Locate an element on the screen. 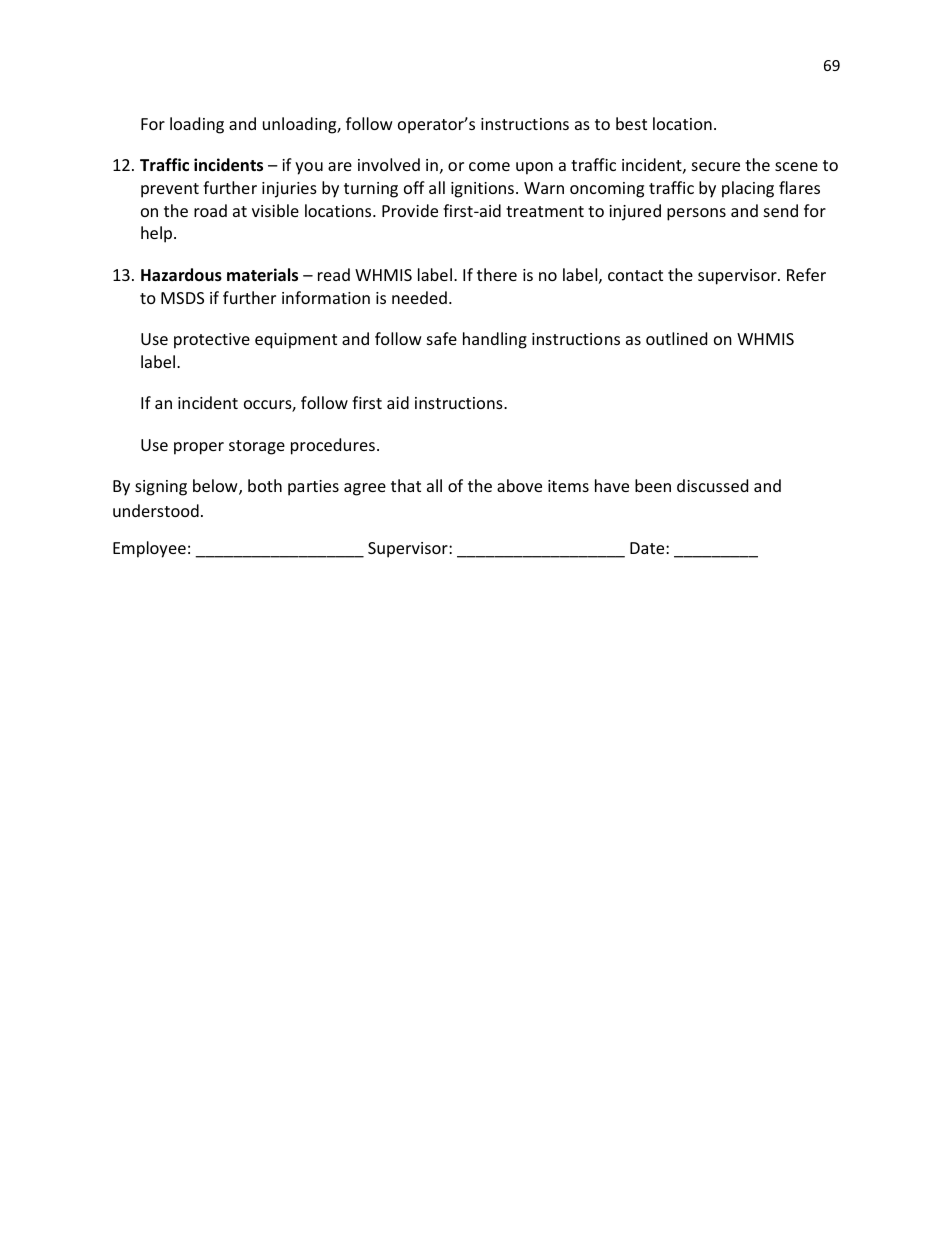 The image size is (952, 1233). discussed is located at coordinates (712, 485).
